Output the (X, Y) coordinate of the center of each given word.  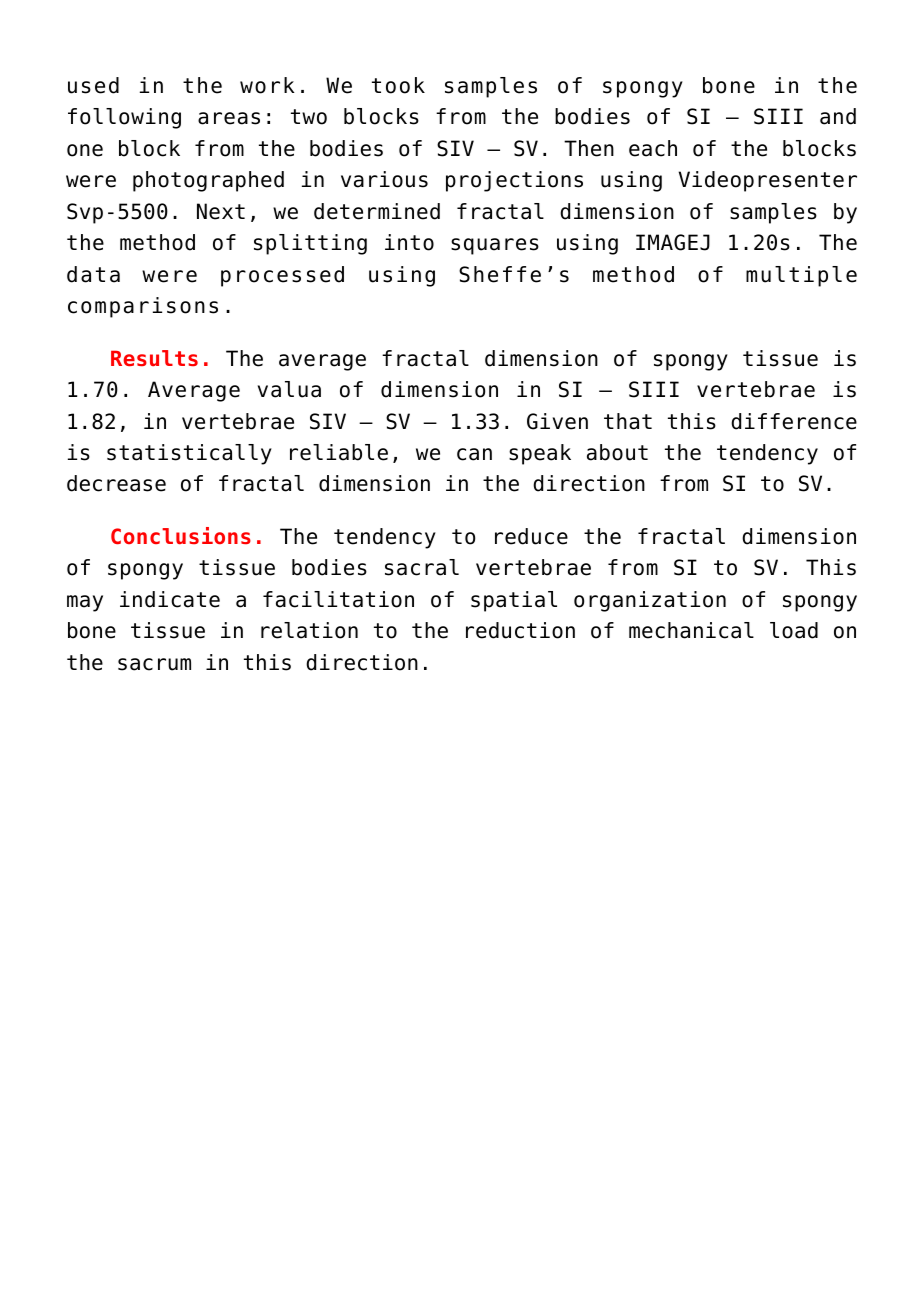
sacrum (154, 664)
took (398, 85)
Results (154, 358)
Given (557, 421)
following (124, 118)
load (794, 630)
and (838, 116)
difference (794, 421)
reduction (520, 630)
